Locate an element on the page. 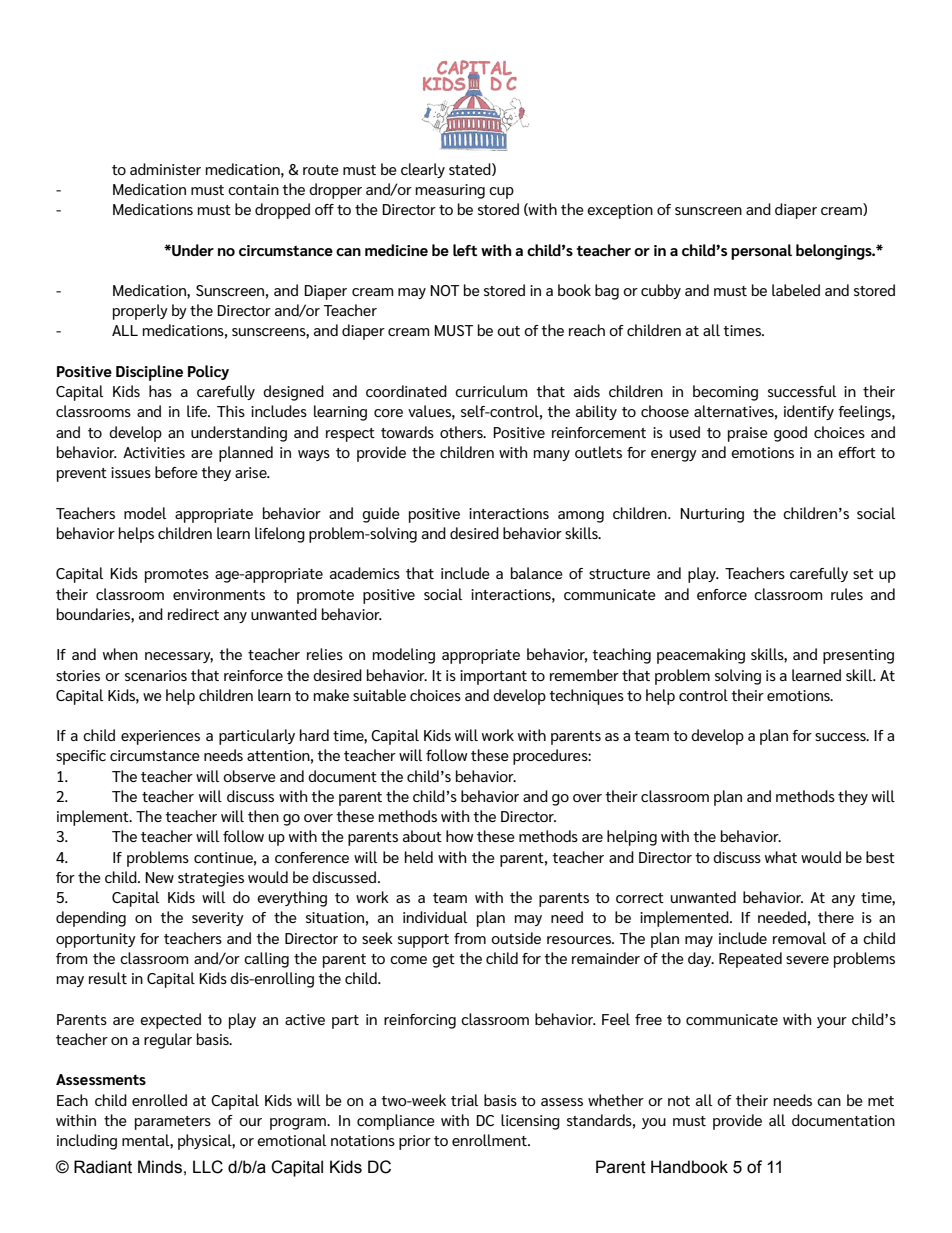 The image size is (952, 1233). individual is located at coordinates (435, 917).
